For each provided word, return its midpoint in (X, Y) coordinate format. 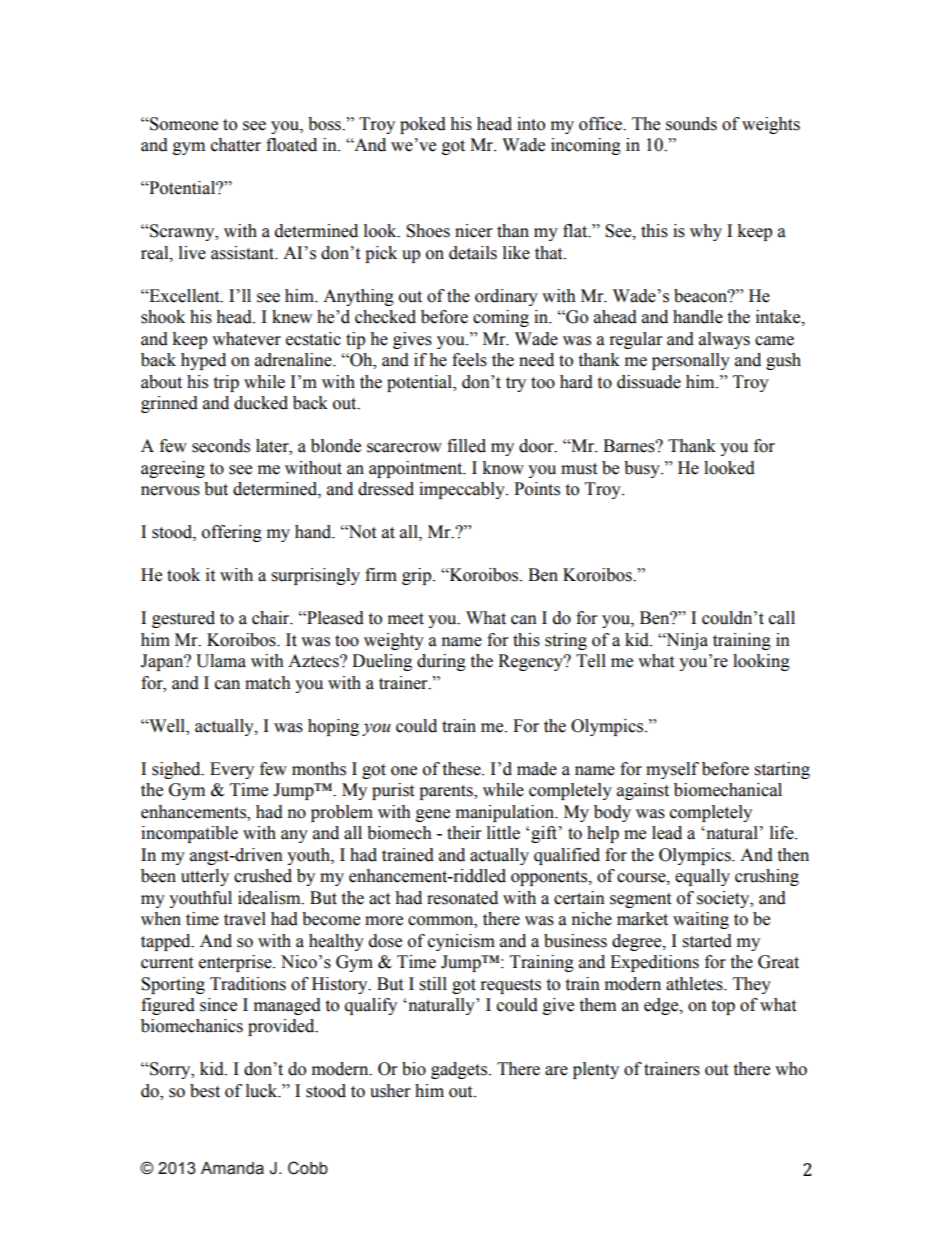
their (464, 833)
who (791, 1069)
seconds (221, 446)
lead (667, 833)
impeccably (463, 490)
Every (232, 770)
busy (643, 469)
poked (423, 125)
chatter (236, 145)
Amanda (232, 1168)
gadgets (460, 1070)
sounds (691, 124)
